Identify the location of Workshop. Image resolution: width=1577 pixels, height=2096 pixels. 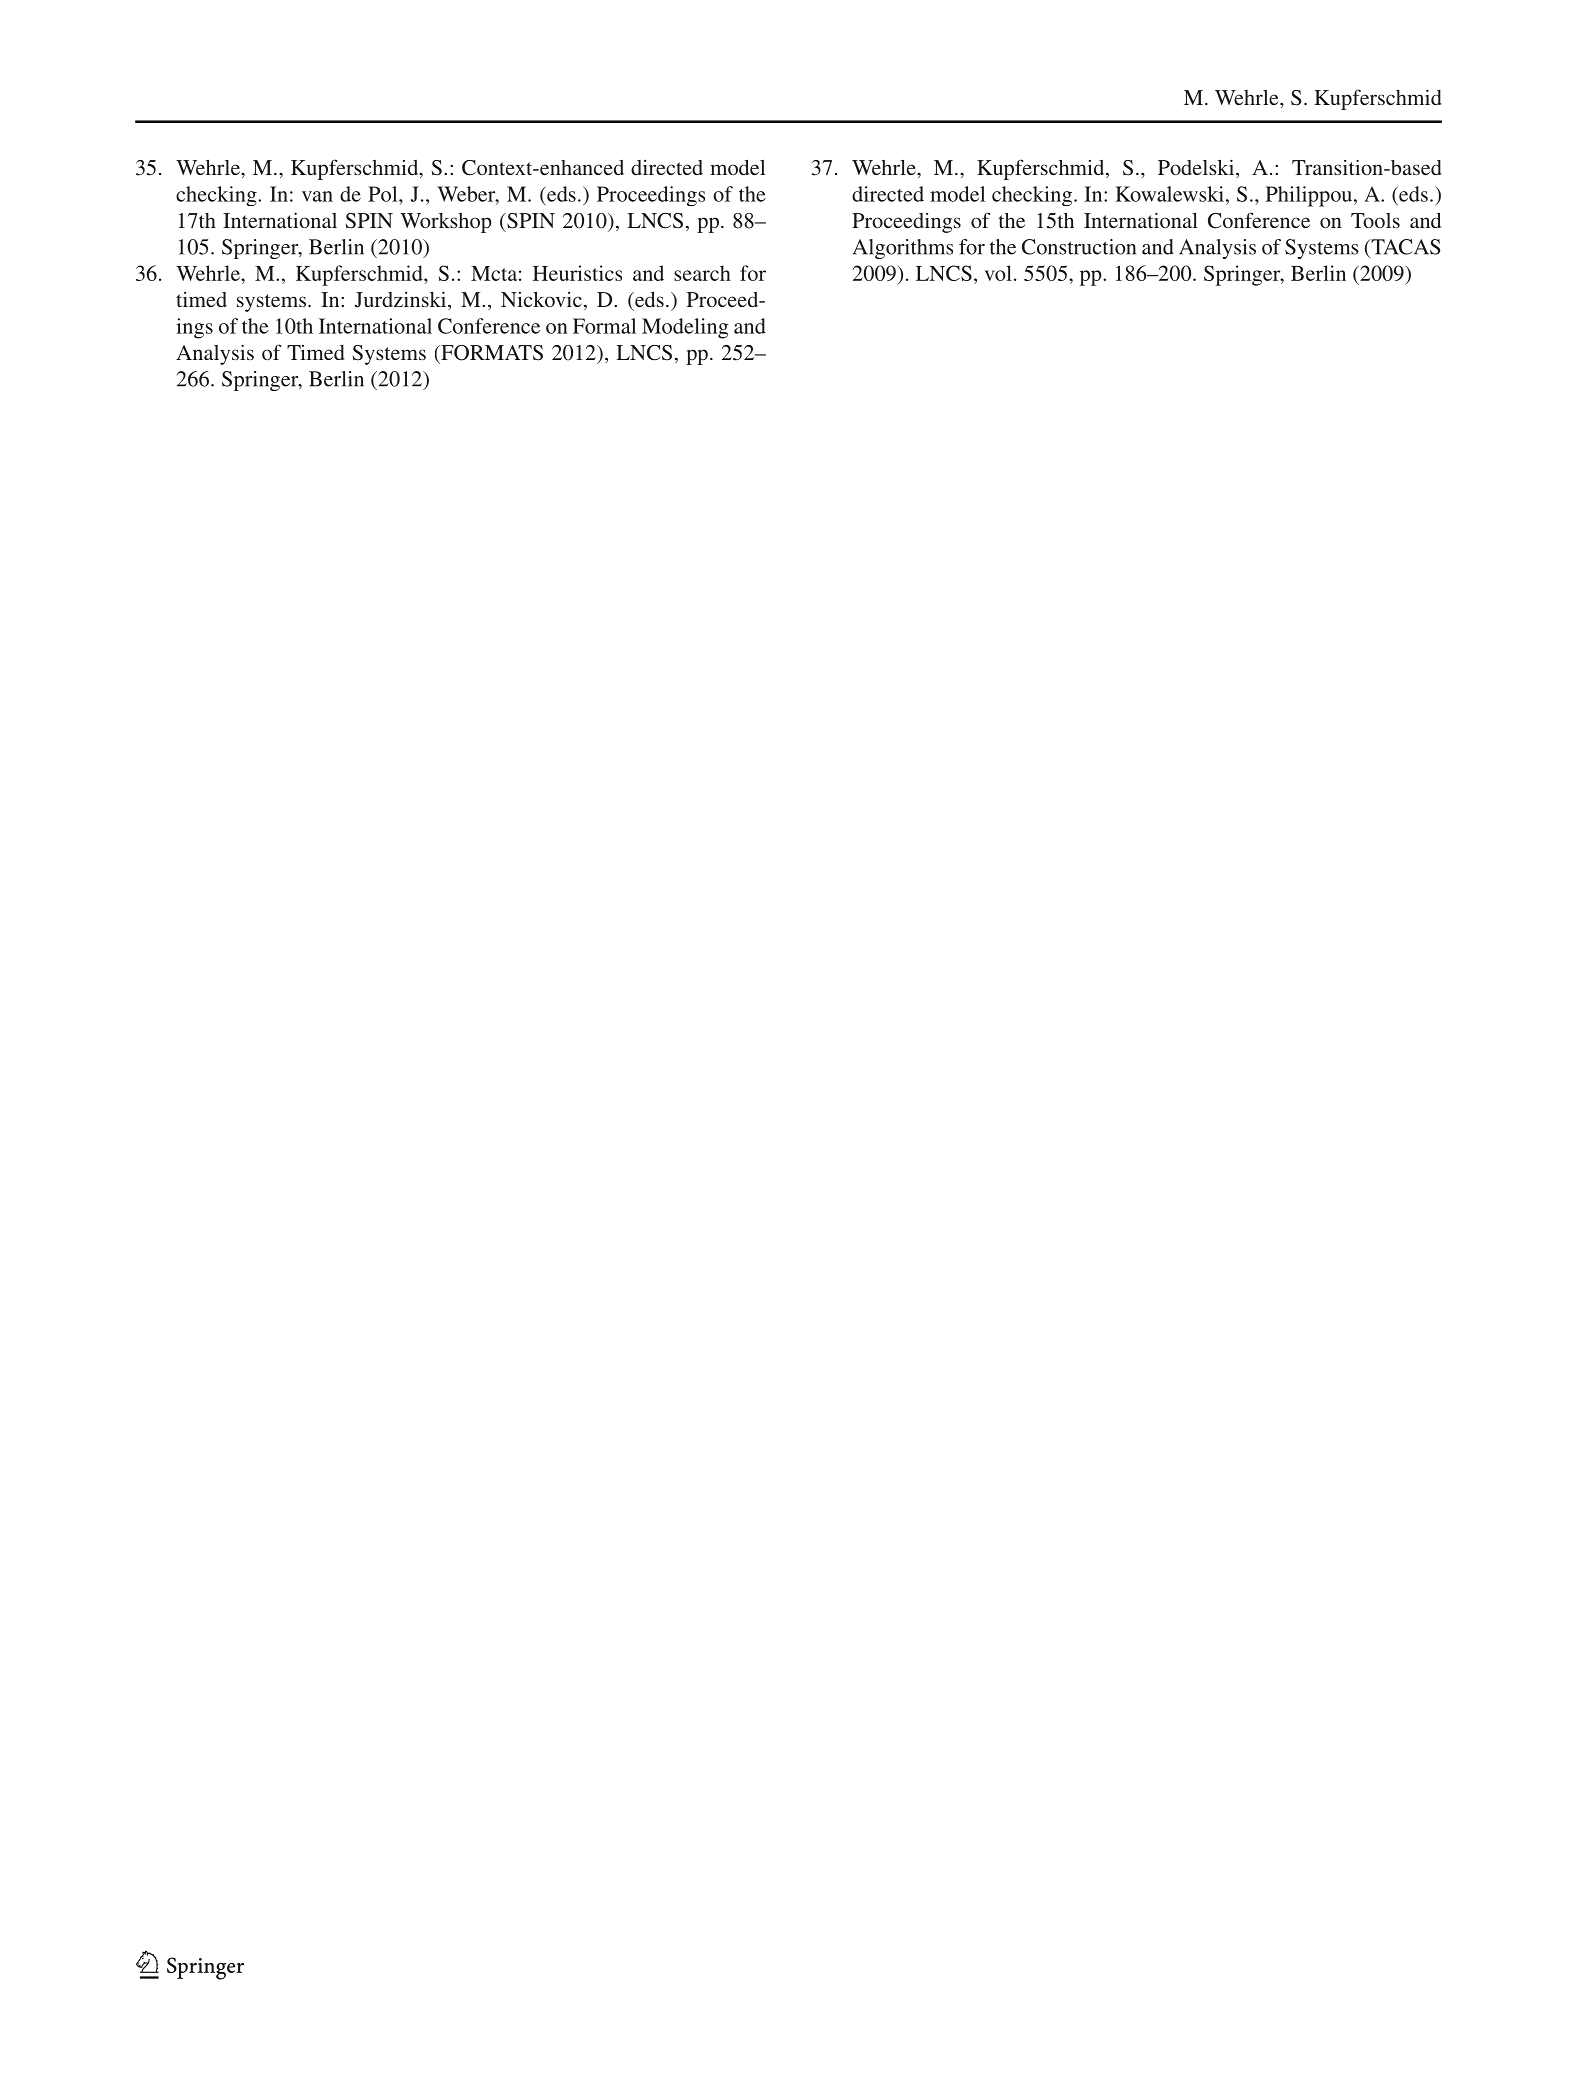
(446, 223).
